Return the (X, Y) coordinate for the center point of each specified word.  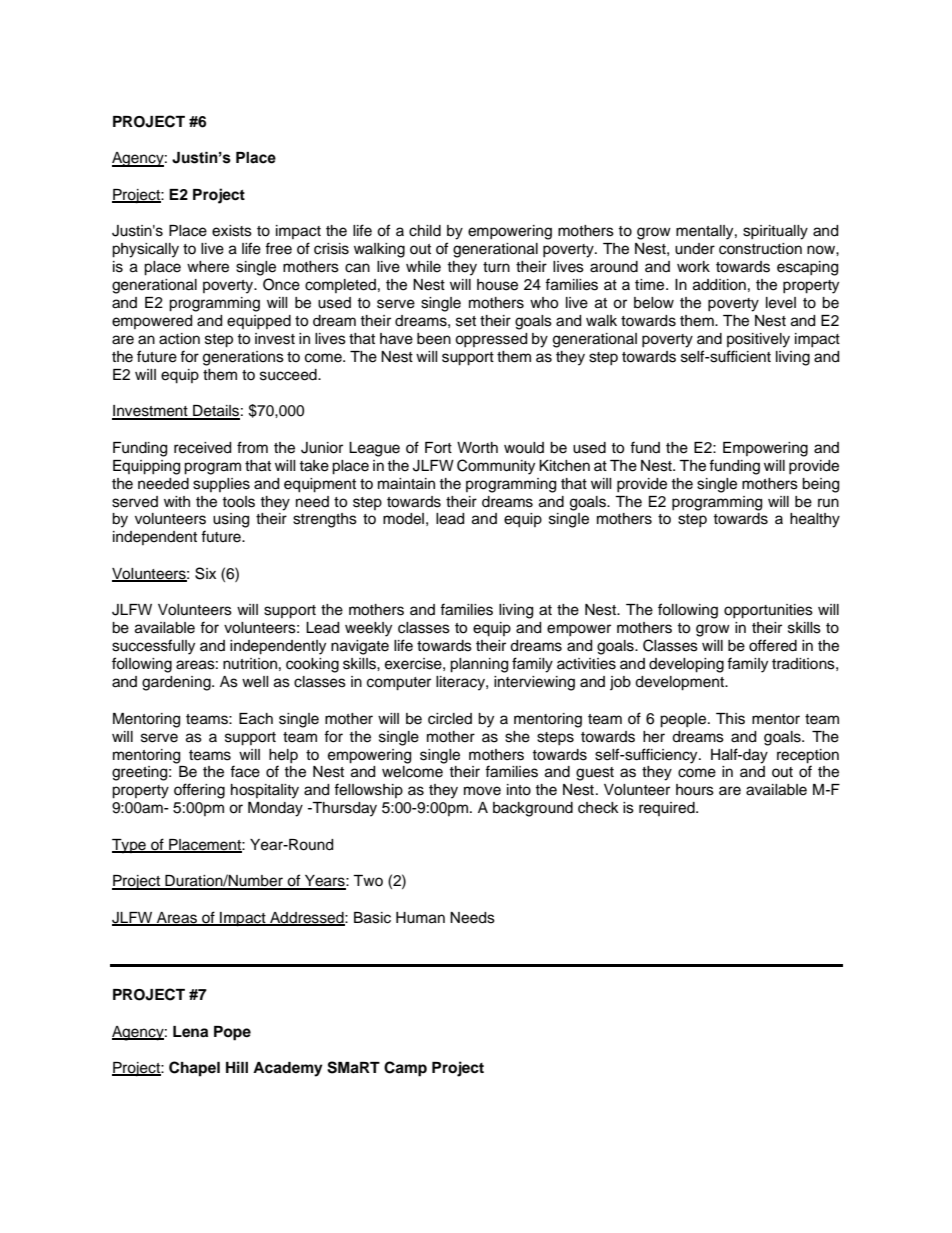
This (730, 719)
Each (256, 719)
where (208, 267)
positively (758, 340)
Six (205, 573)
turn (496, 267)
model (403, 519)
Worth (477, 447)
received (202, 448)
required (668, 809)
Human (420, 918)
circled (450, 719)
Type (130, 846)
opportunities (768, 611)
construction (760, 249)
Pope (232, 1033)
